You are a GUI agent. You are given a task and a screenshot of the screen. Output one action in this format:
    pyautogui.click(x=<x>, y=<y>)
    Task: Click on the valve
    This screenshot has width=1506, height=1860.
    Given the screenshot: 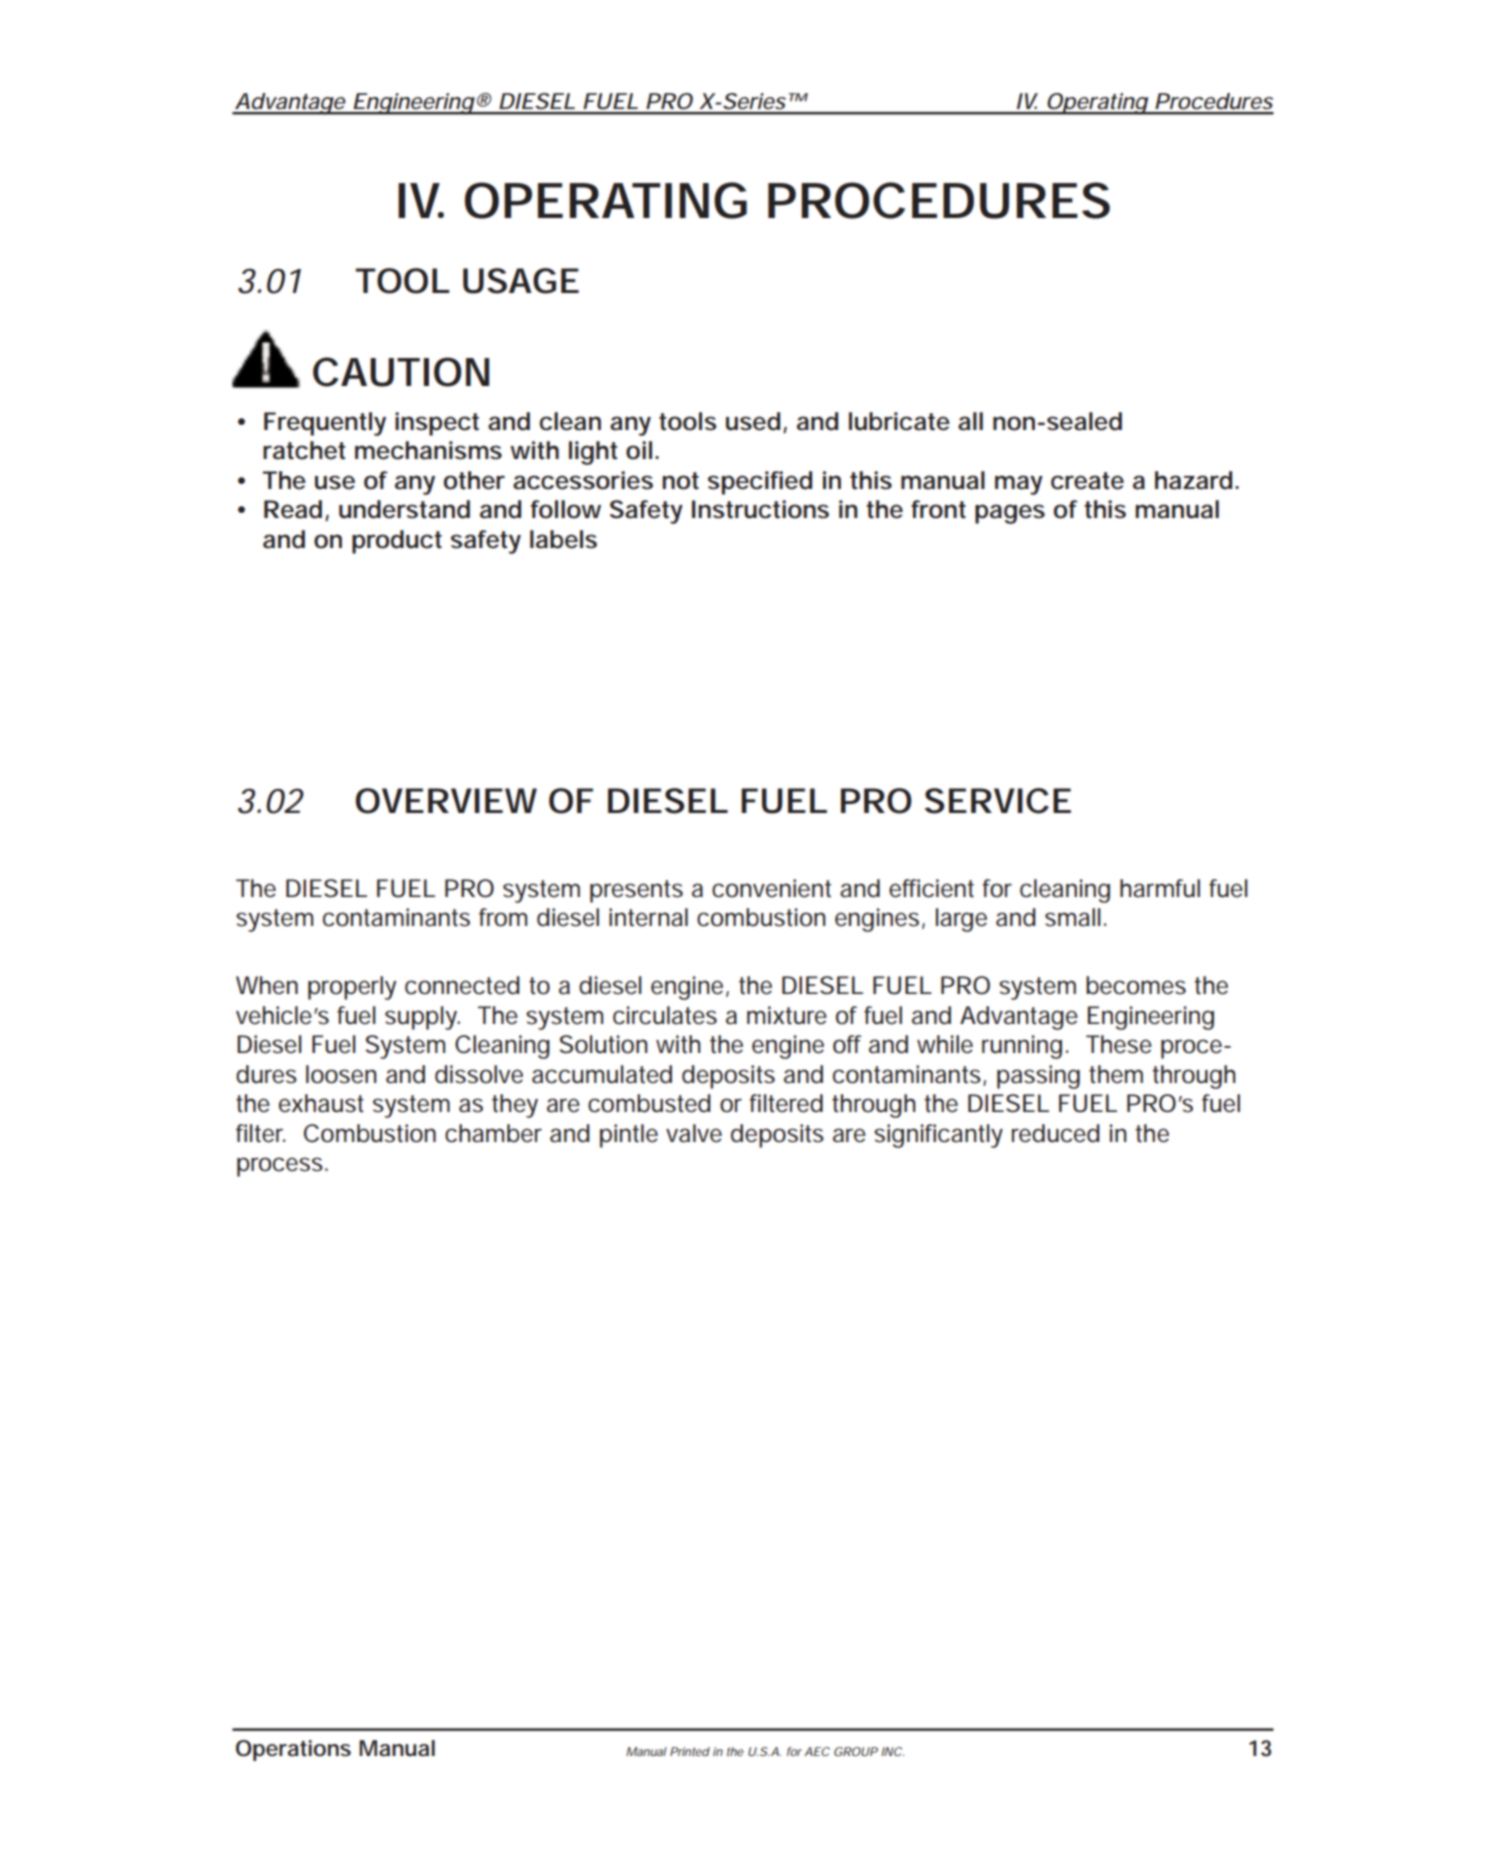 What is the action you would take?
    pyautogui.click(x=694, y=1133)
